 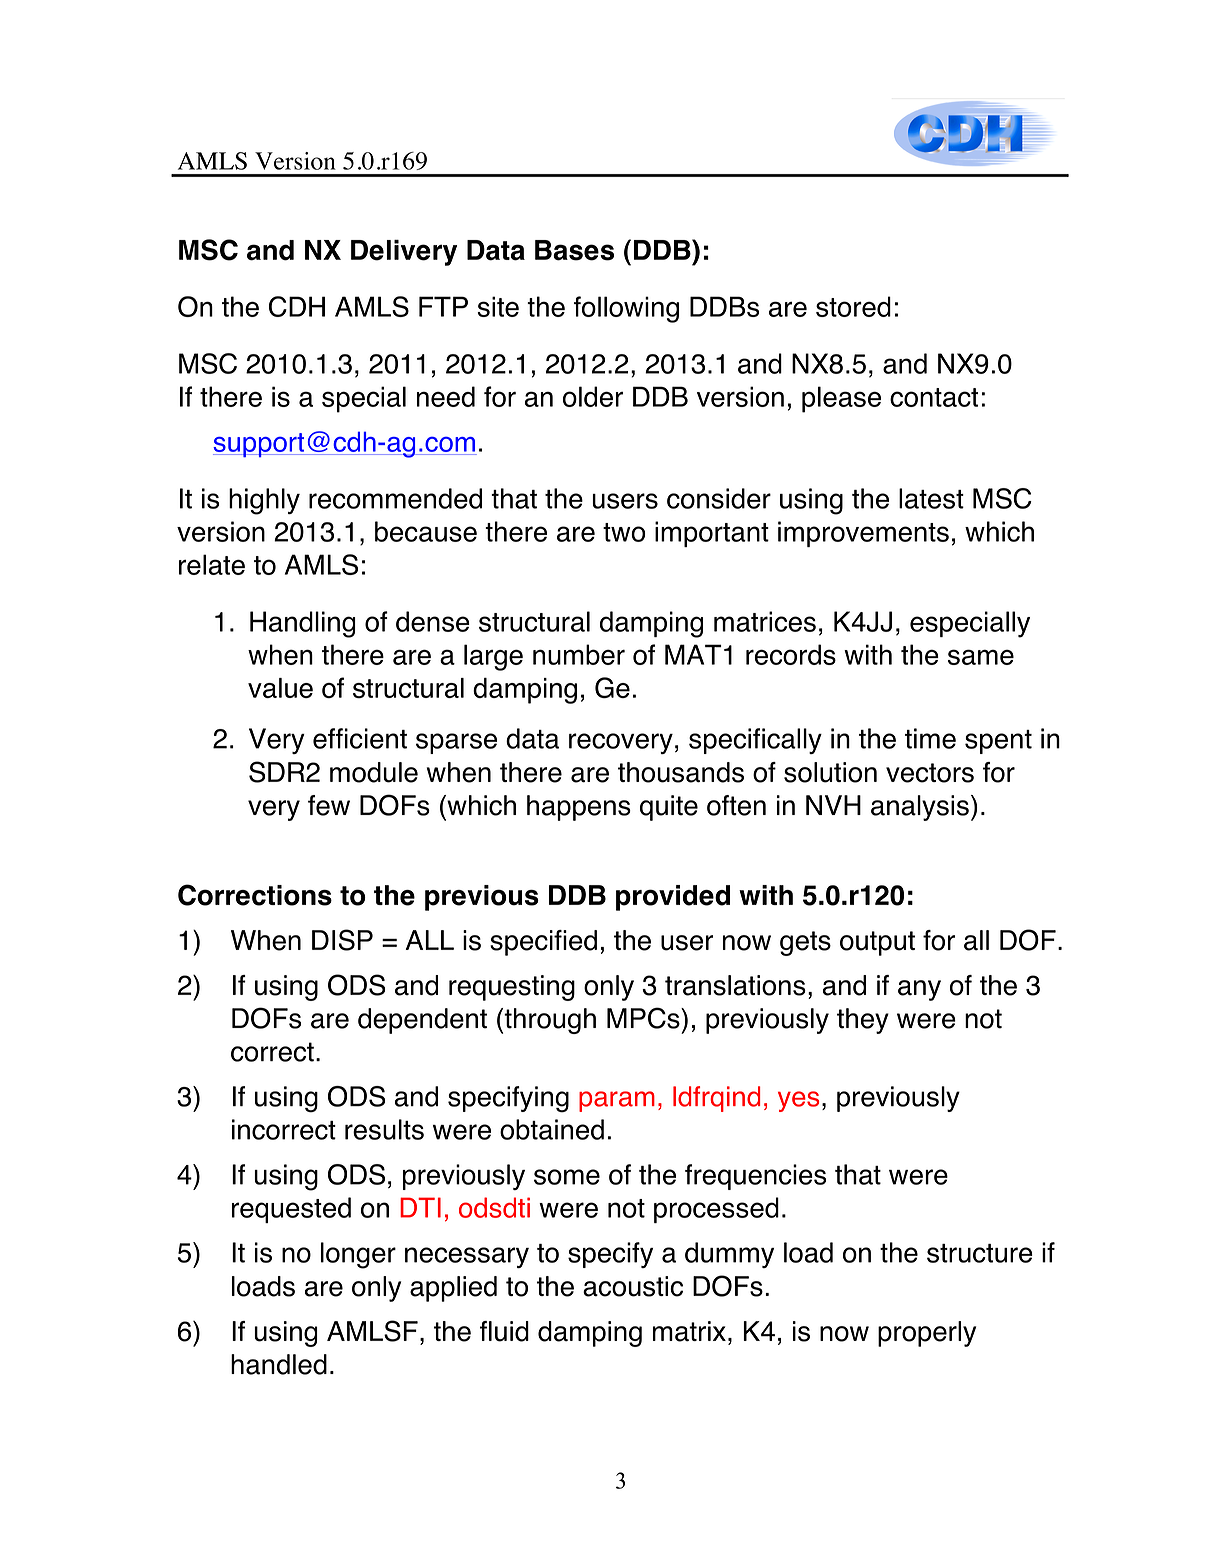 I want to click on param, so click(x=617, y=1101).
